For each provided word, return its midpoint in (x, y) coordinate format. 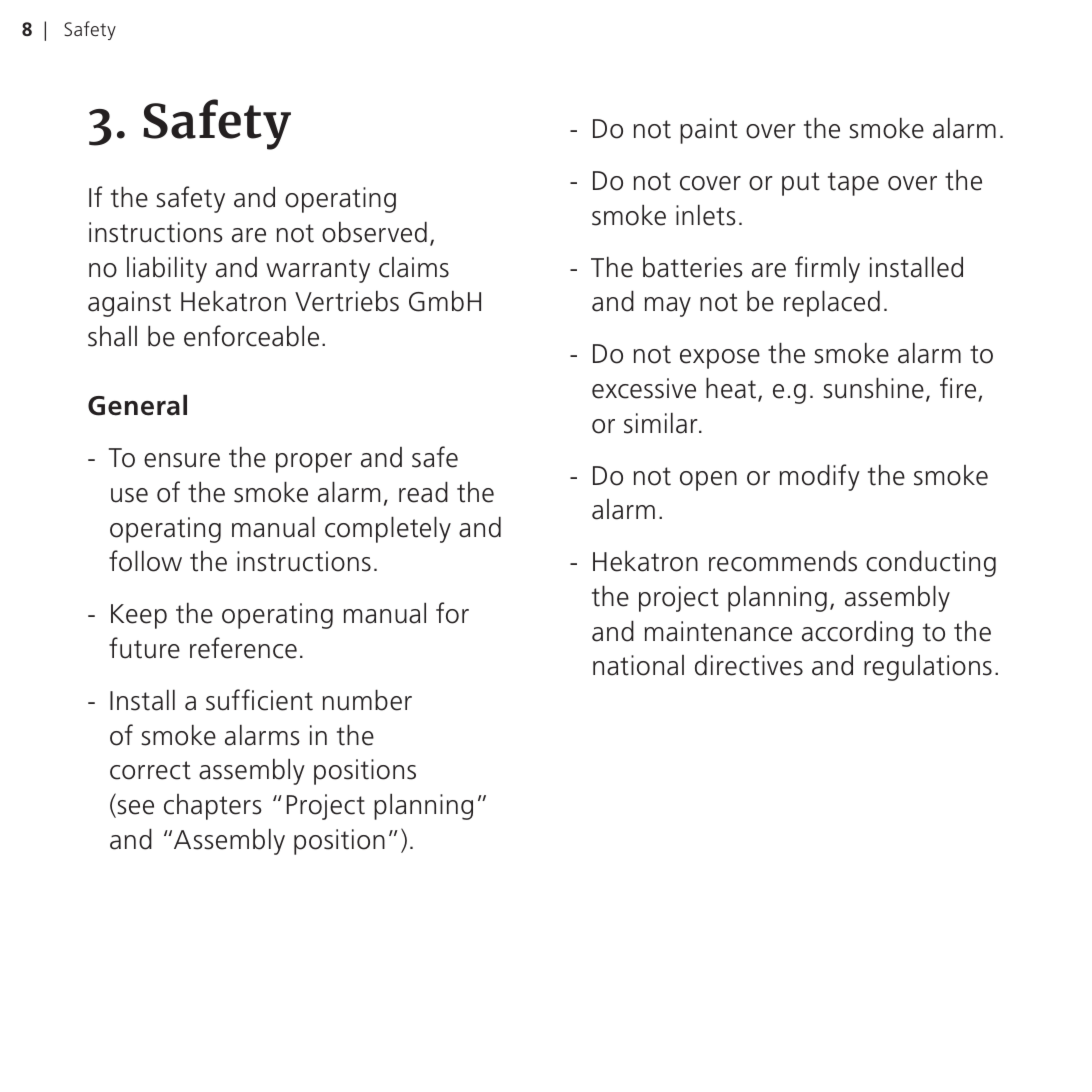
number (367, 700)
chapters (213, 807)
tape (853, 184)
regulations (928, 668)
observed (374, 232)
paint (709, 131)
